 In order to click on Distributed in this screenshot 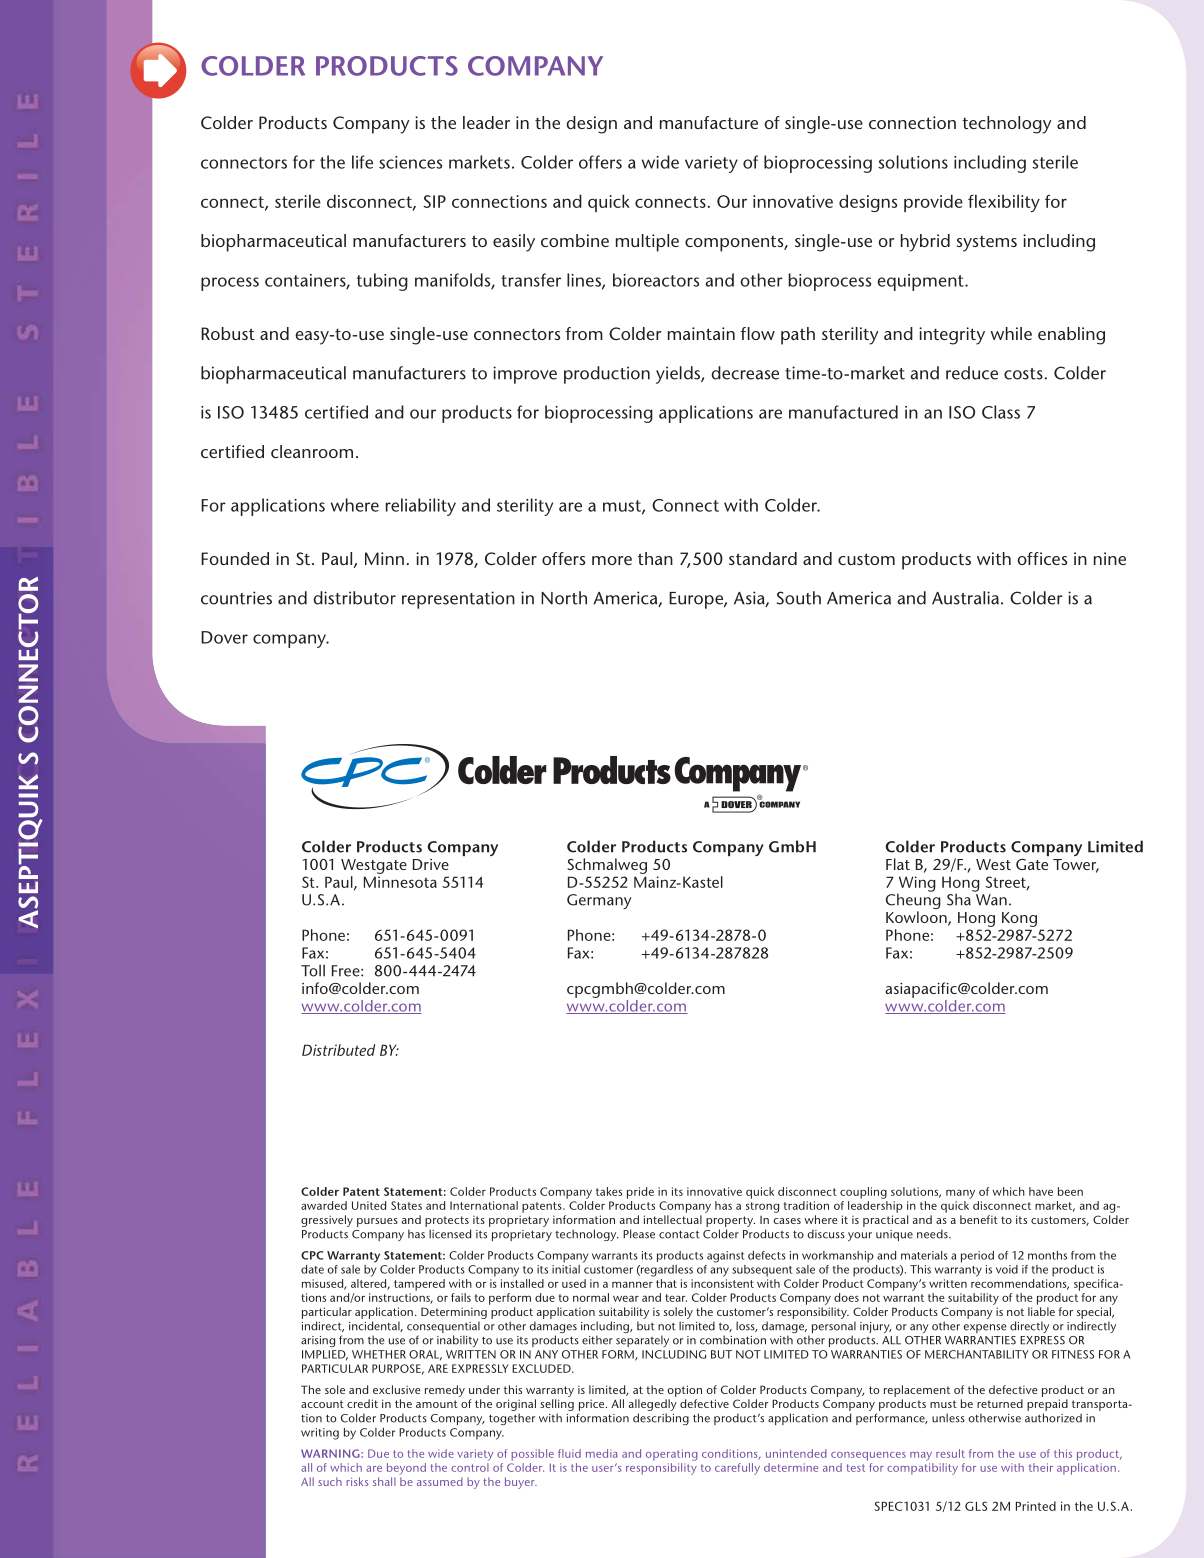, I will do `click(338, 1050)`.
